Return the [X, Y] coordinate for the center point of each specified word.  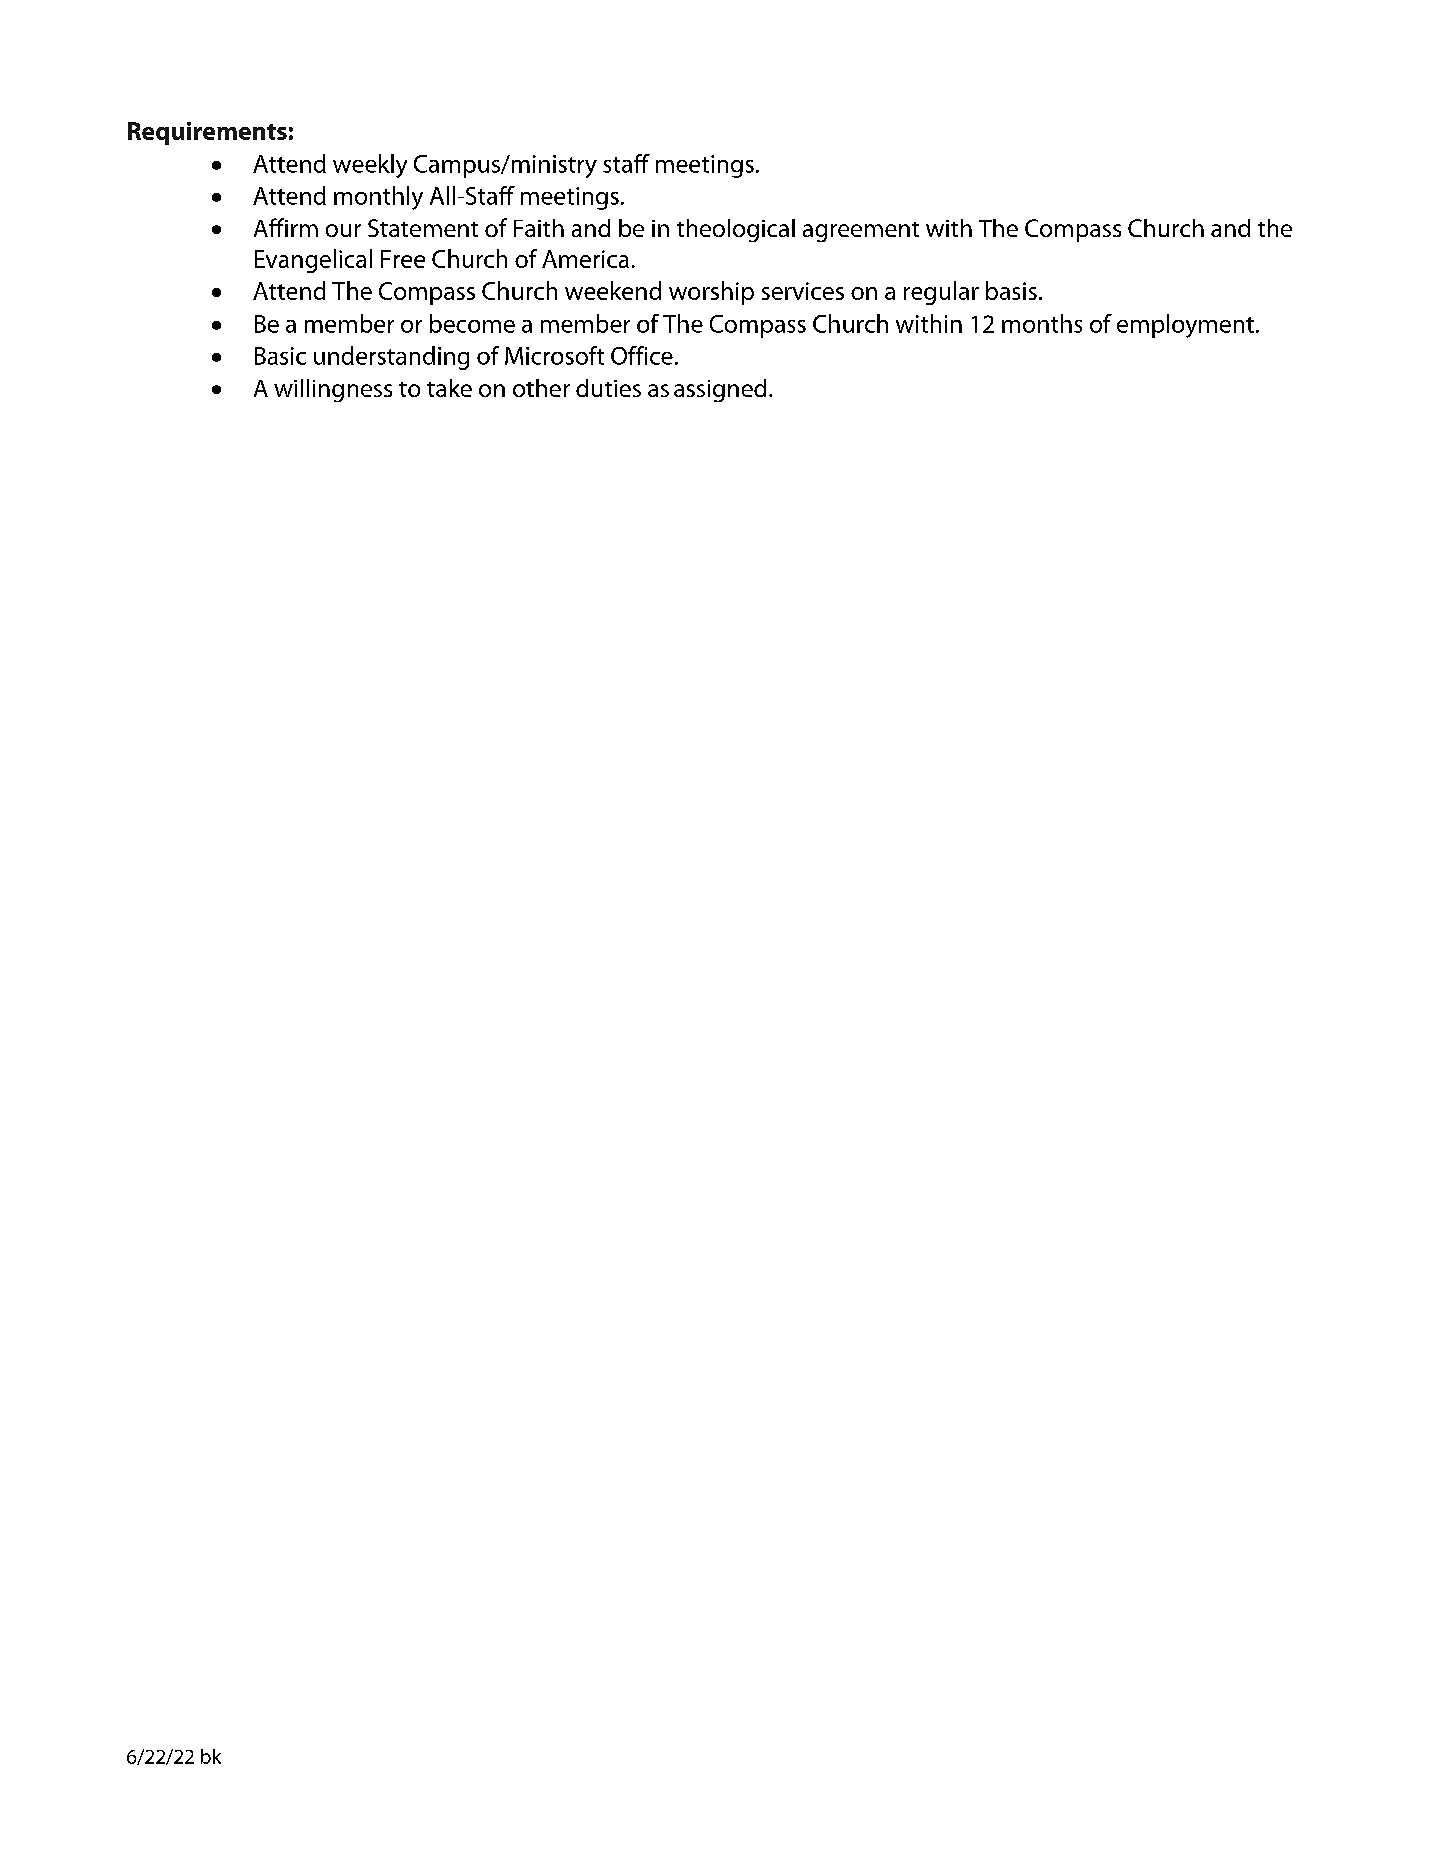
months [1042, 323]
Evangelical [313, 261]
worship [711, 293]
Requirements [207, 133]
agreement [861, 232]
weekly [370, 166]
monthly [378, 198]
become [472, 323]
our [343, 230]
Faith [539, 228]
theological [736, 230]
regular [941, 293]
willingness [333, 390]
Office [642, 355]
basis [1011, 290]
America [585, 259]
